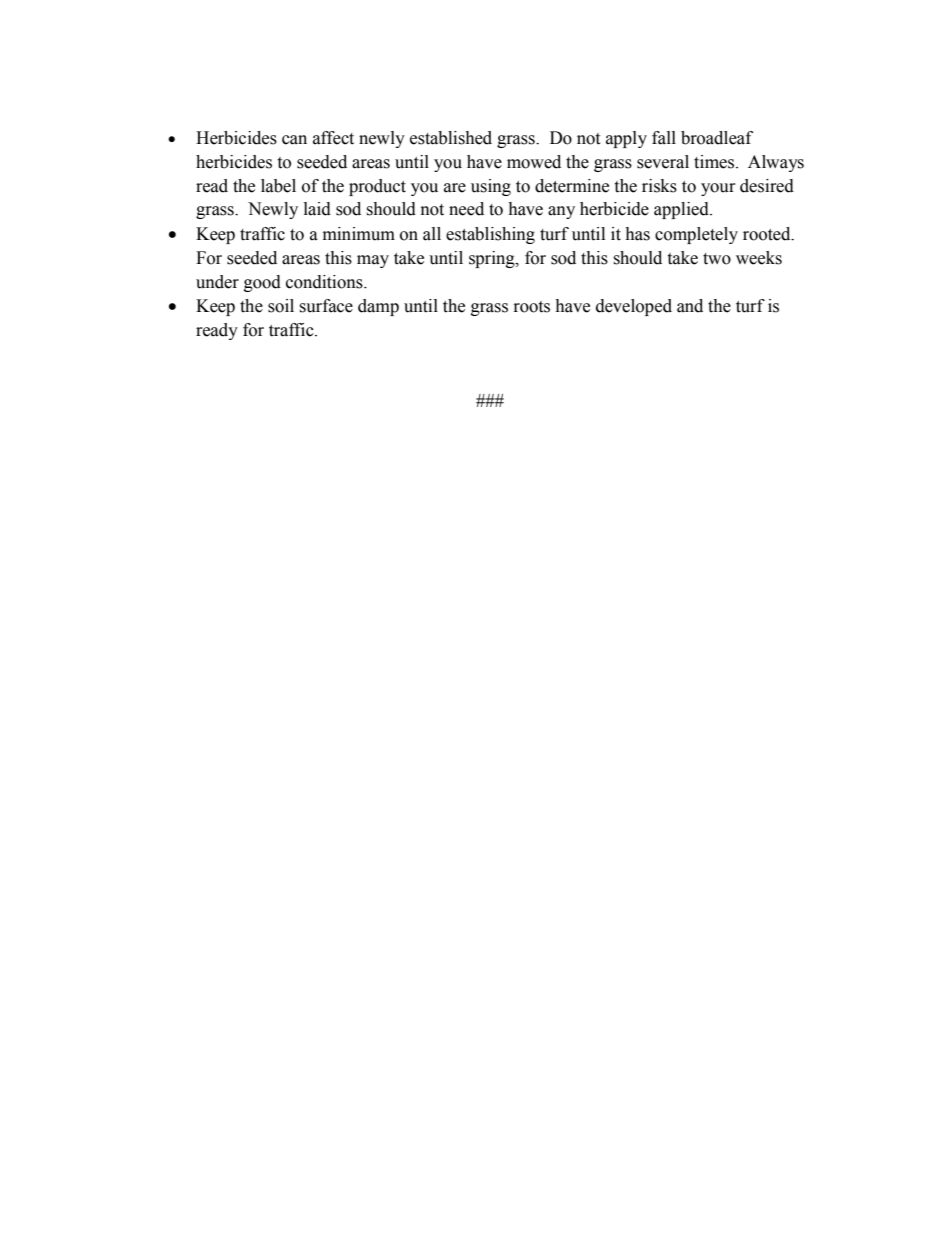  I want to click on your, so click(718, 189).
